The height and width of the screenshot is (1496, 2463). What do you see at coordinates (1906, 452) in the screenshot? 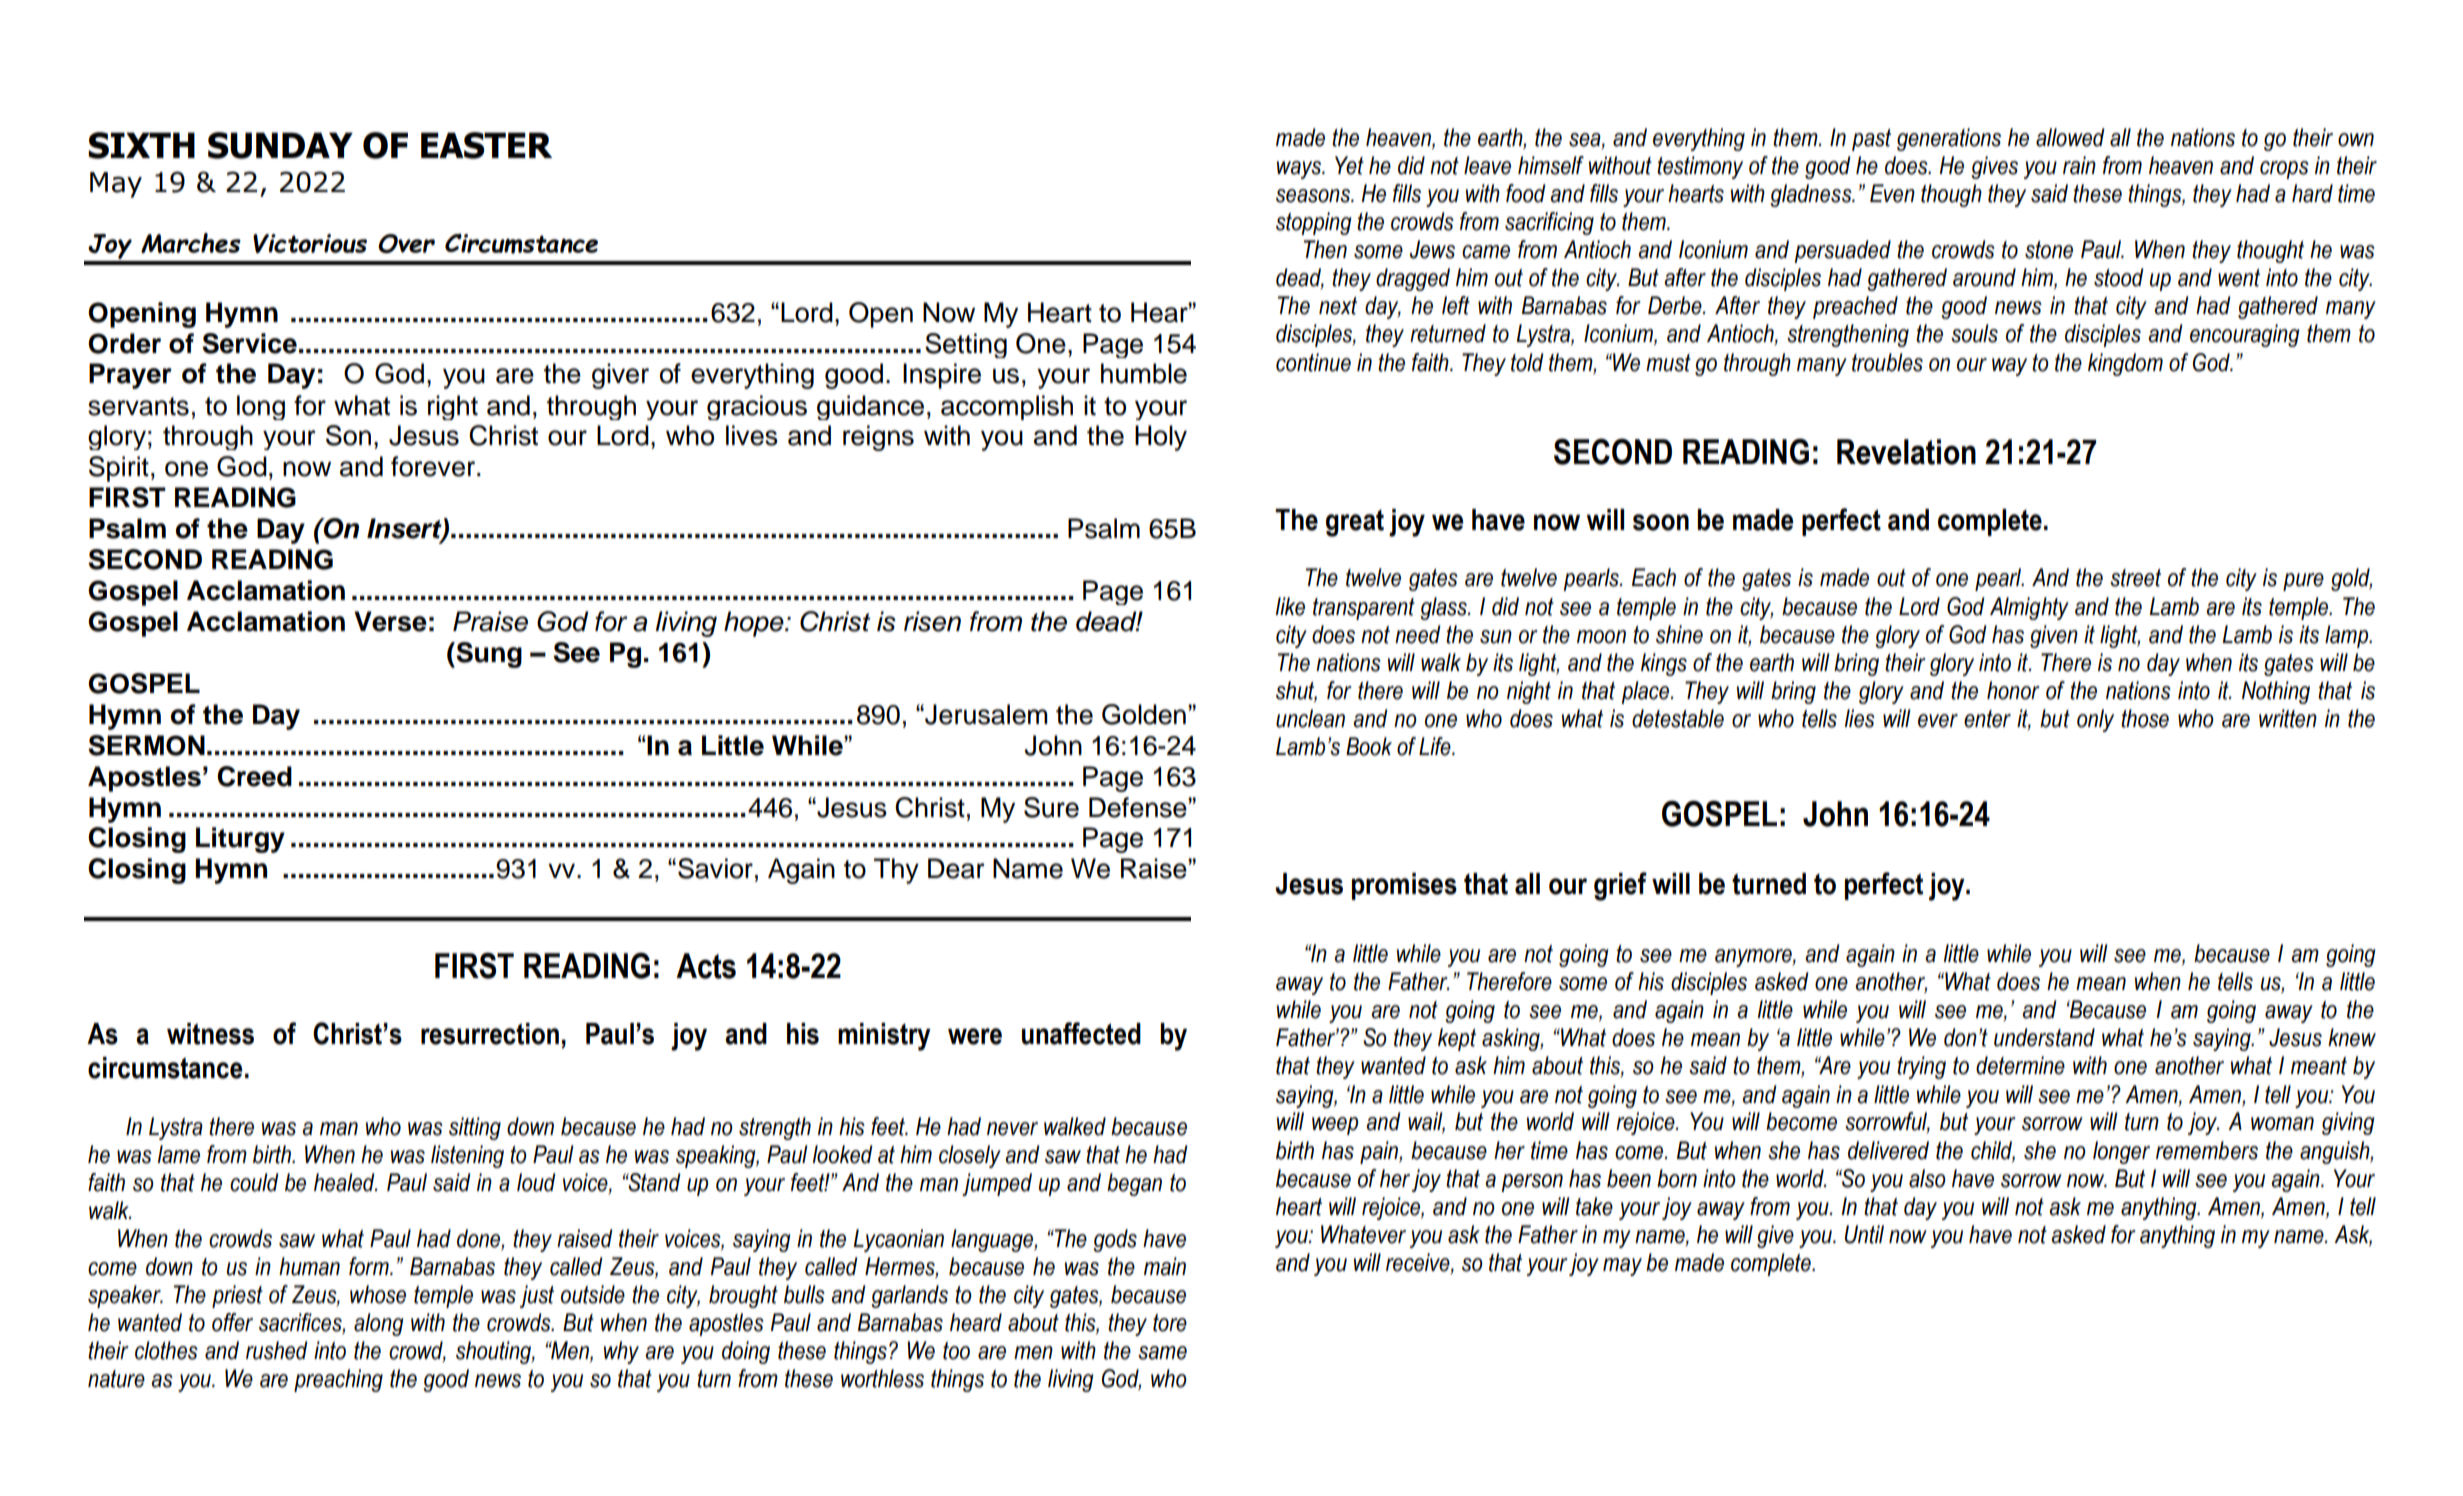
I see `Revelation` at bounding box center [1906, 452].
